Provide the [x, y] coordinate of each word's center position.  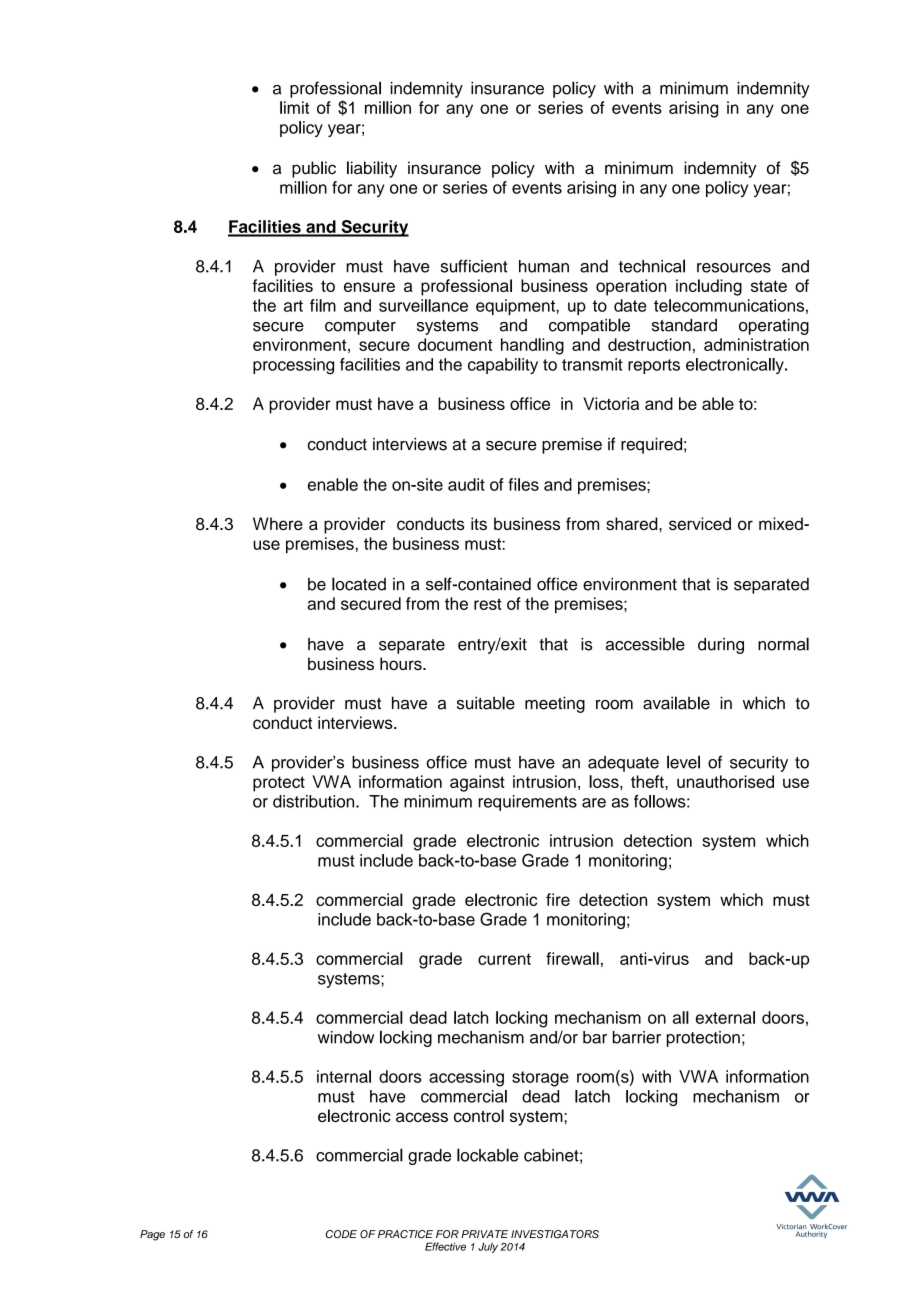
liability [372, 169]
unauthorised [725, 781]
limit [294, 107]
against [477, 783]
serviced [700, 523]
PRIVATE [484, 1234]
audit [466, 484]
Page [152, 1235]
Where [278, 523]
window [346, 1037]
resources [734, 268]
